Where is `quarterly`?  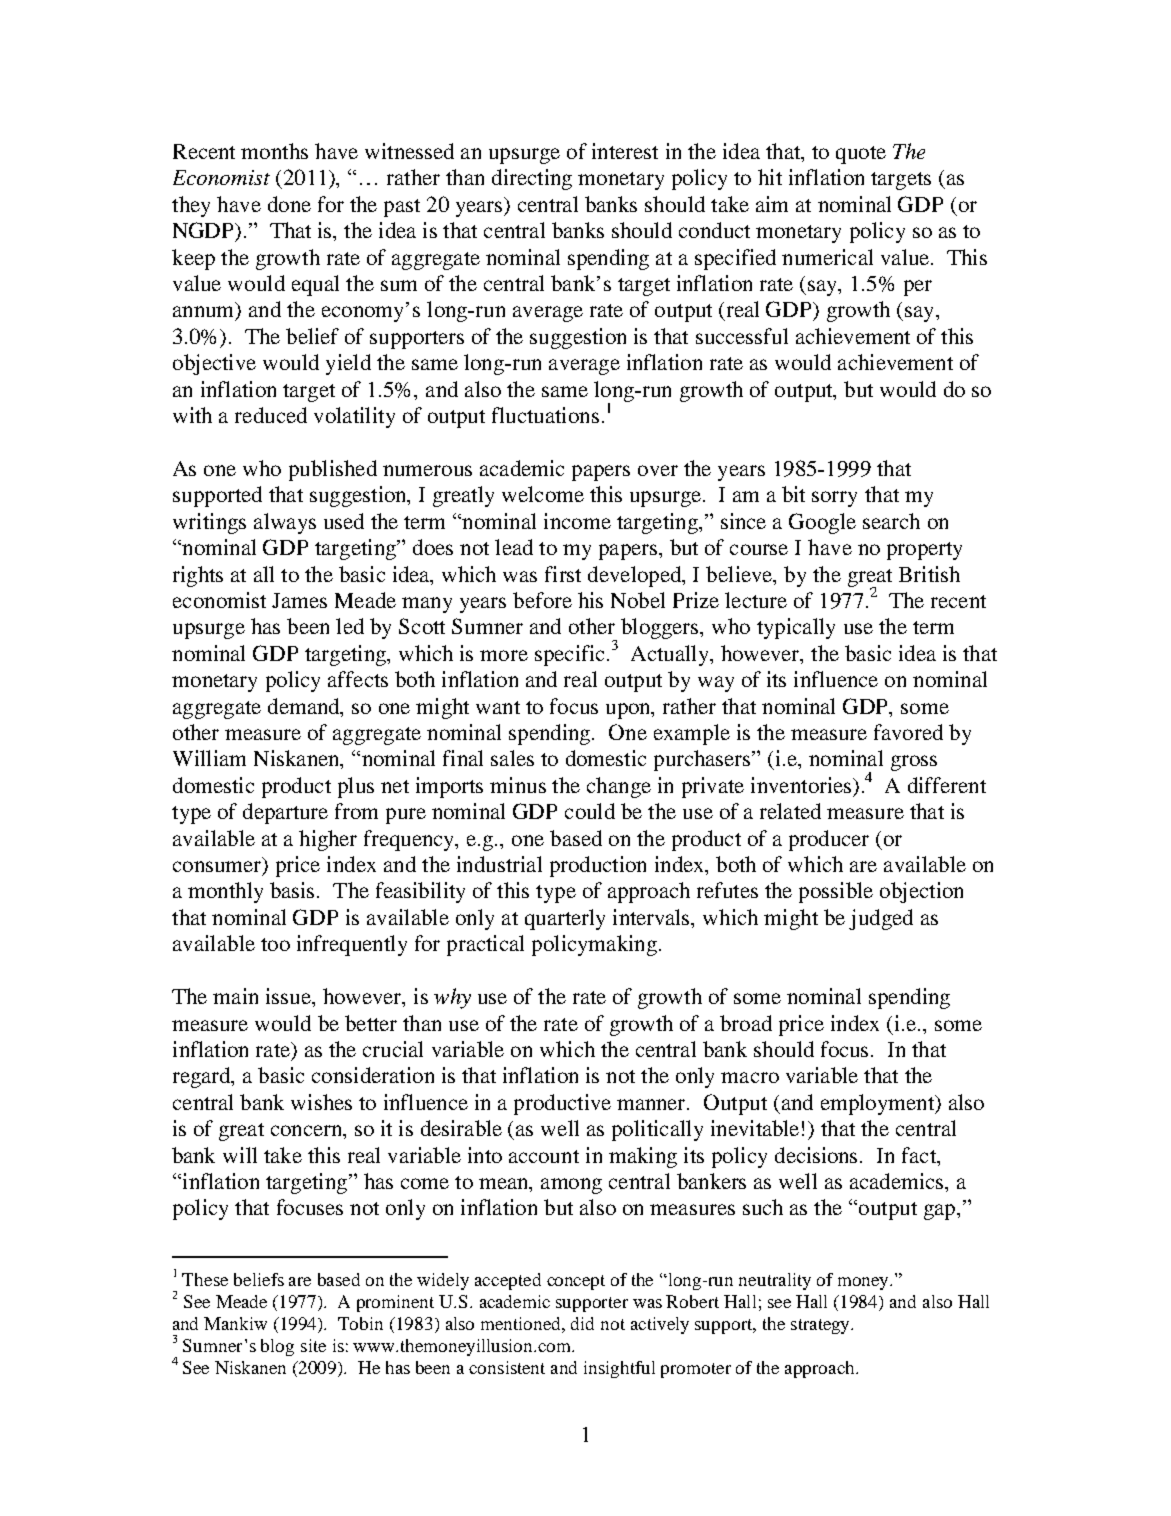 quarterly is located at coordinates (565, 919).
